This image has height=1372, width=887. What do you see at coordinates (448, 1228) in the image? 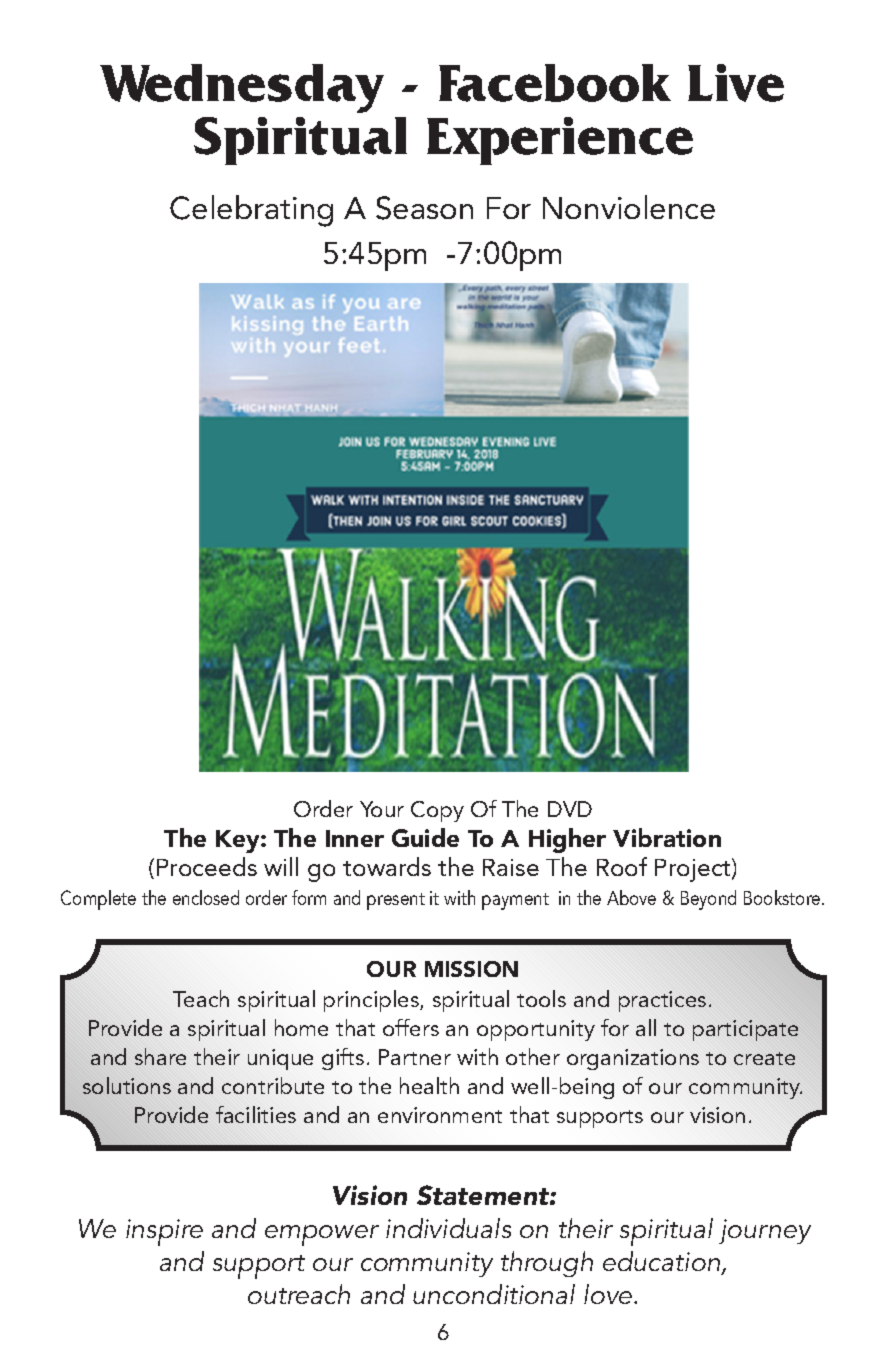
I see `individuals` at bounding box center [448, 1228].
